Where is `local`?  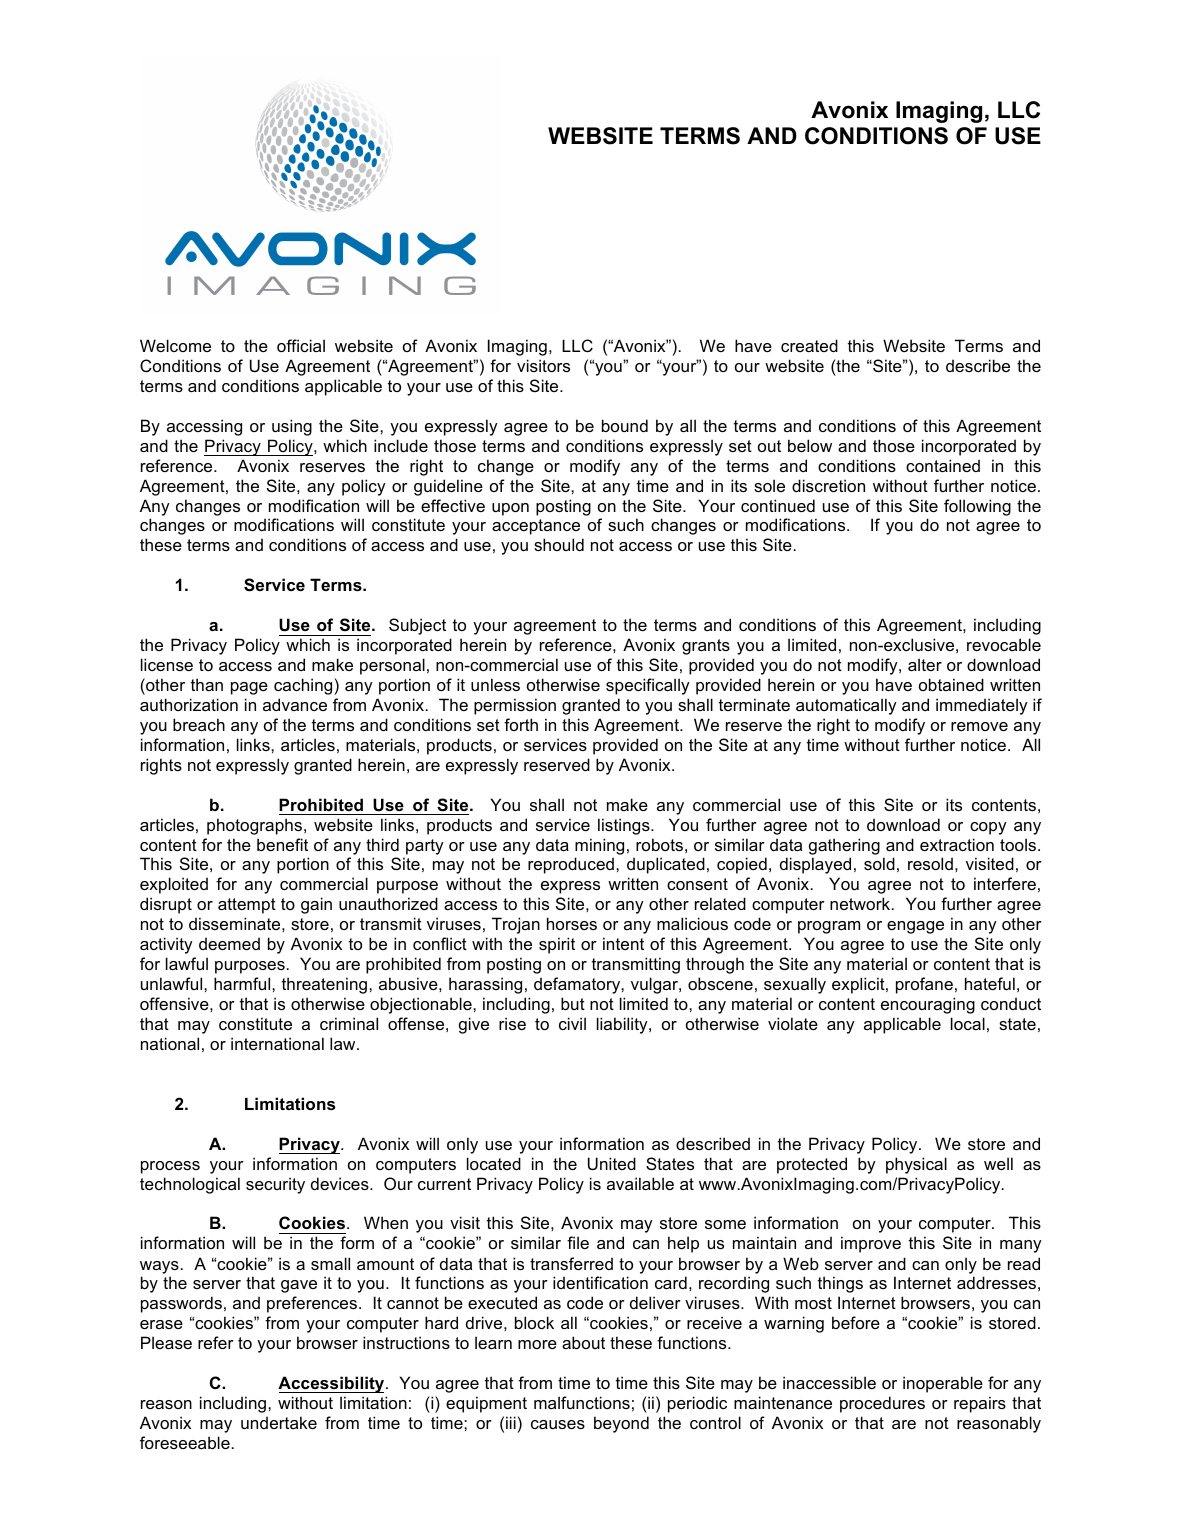
local is located at coordinates (968, 1023).
